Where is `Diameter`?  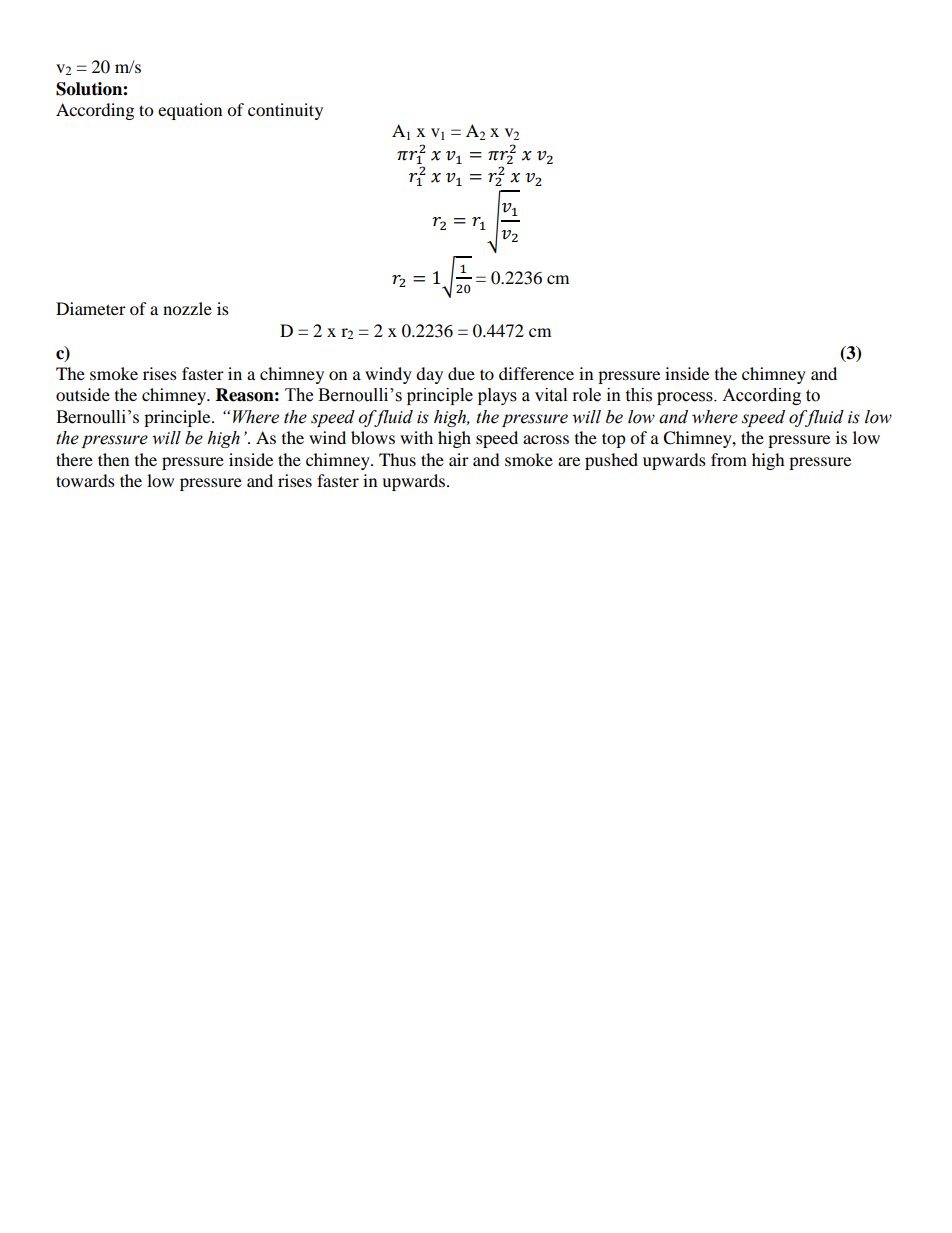
Diameter is located at coordinates (91, 308).
